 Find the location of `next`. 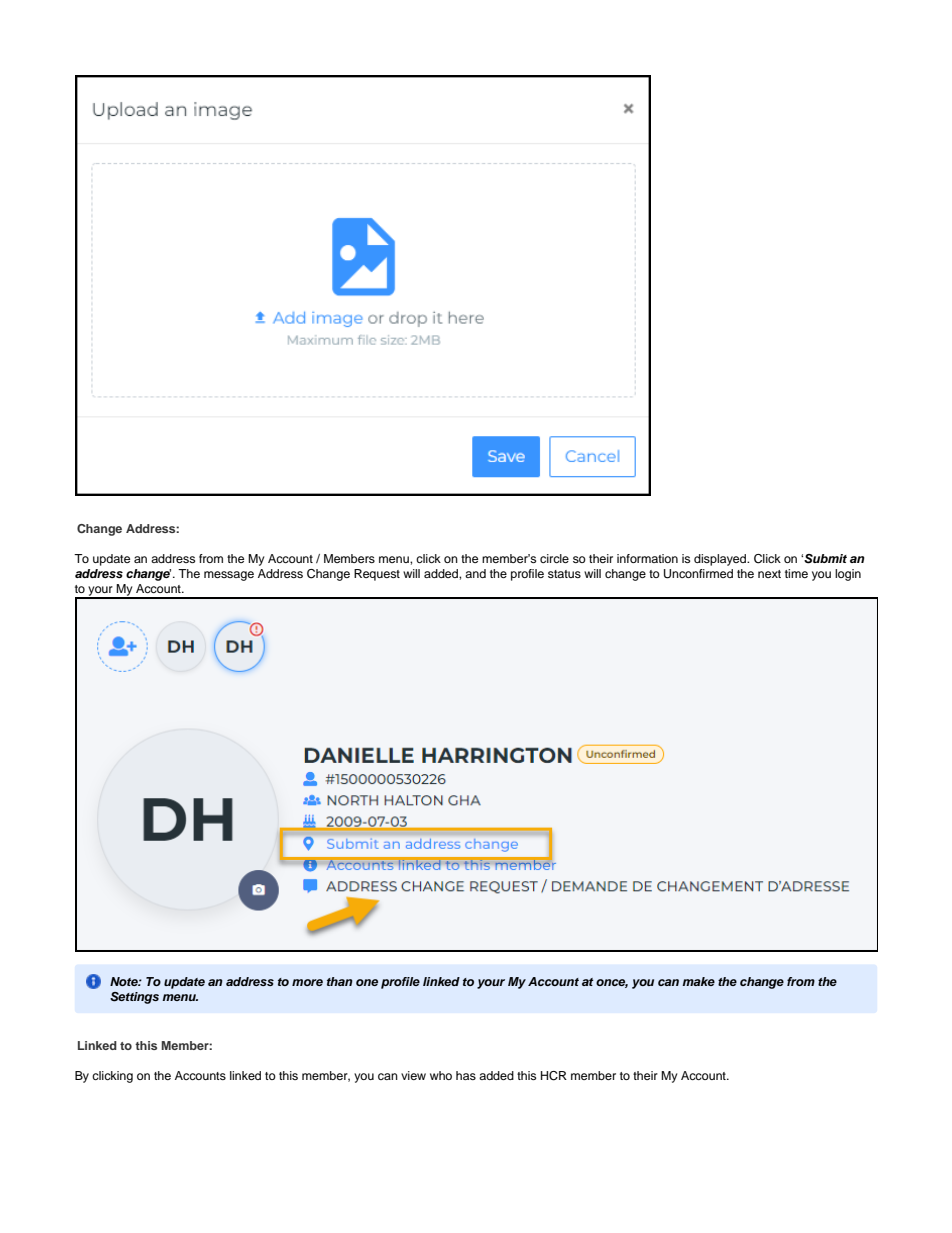

next is located at coordinates (769, 574).
